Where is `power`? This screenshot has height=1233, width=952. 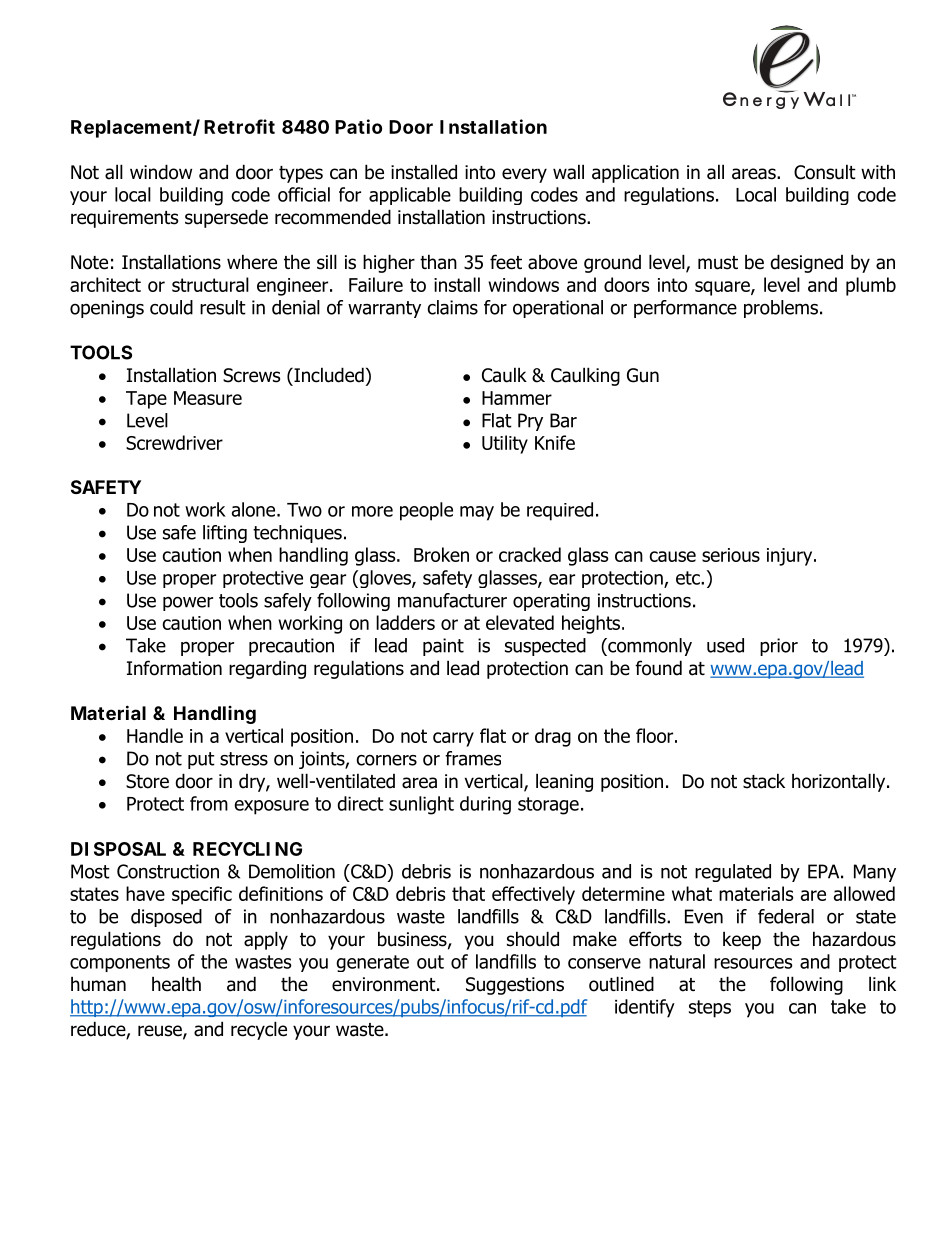 power is located at coordinates (188, 603).
